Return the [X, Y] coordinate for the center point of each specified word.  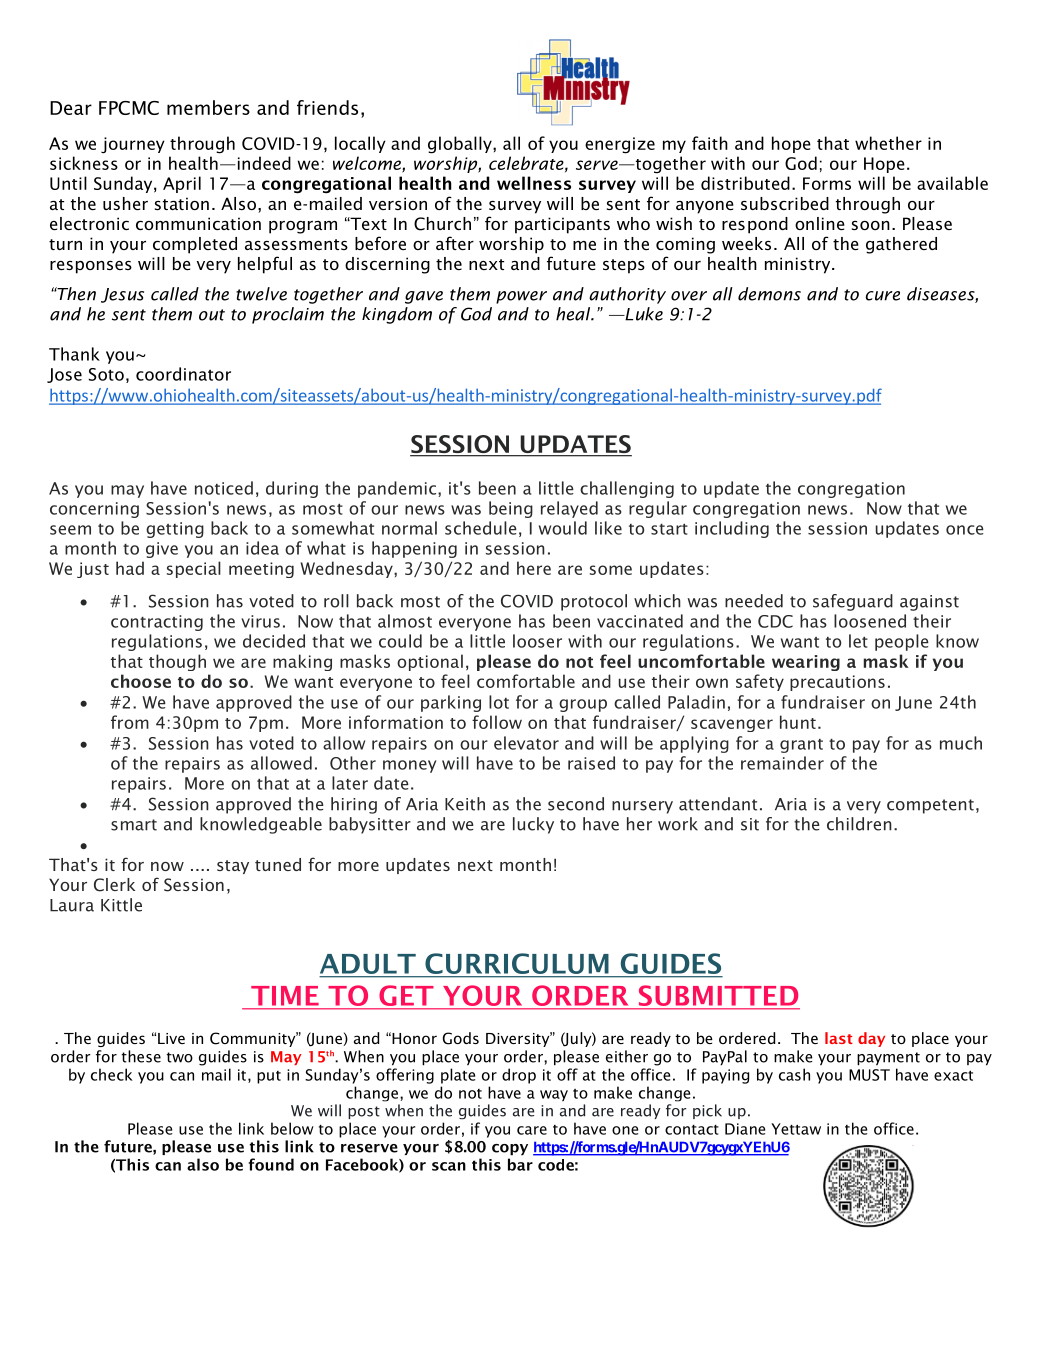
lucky [533, 825]
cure [883, 296]
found [271, 1164]
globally [461, 145]
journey [133, 145]
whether [888, 143]
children [859, 824]
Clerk [114, 885]
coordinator [183, 374]
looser [537, 641]
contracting [157, 623]
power [521, 297]
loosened [870, 621]
